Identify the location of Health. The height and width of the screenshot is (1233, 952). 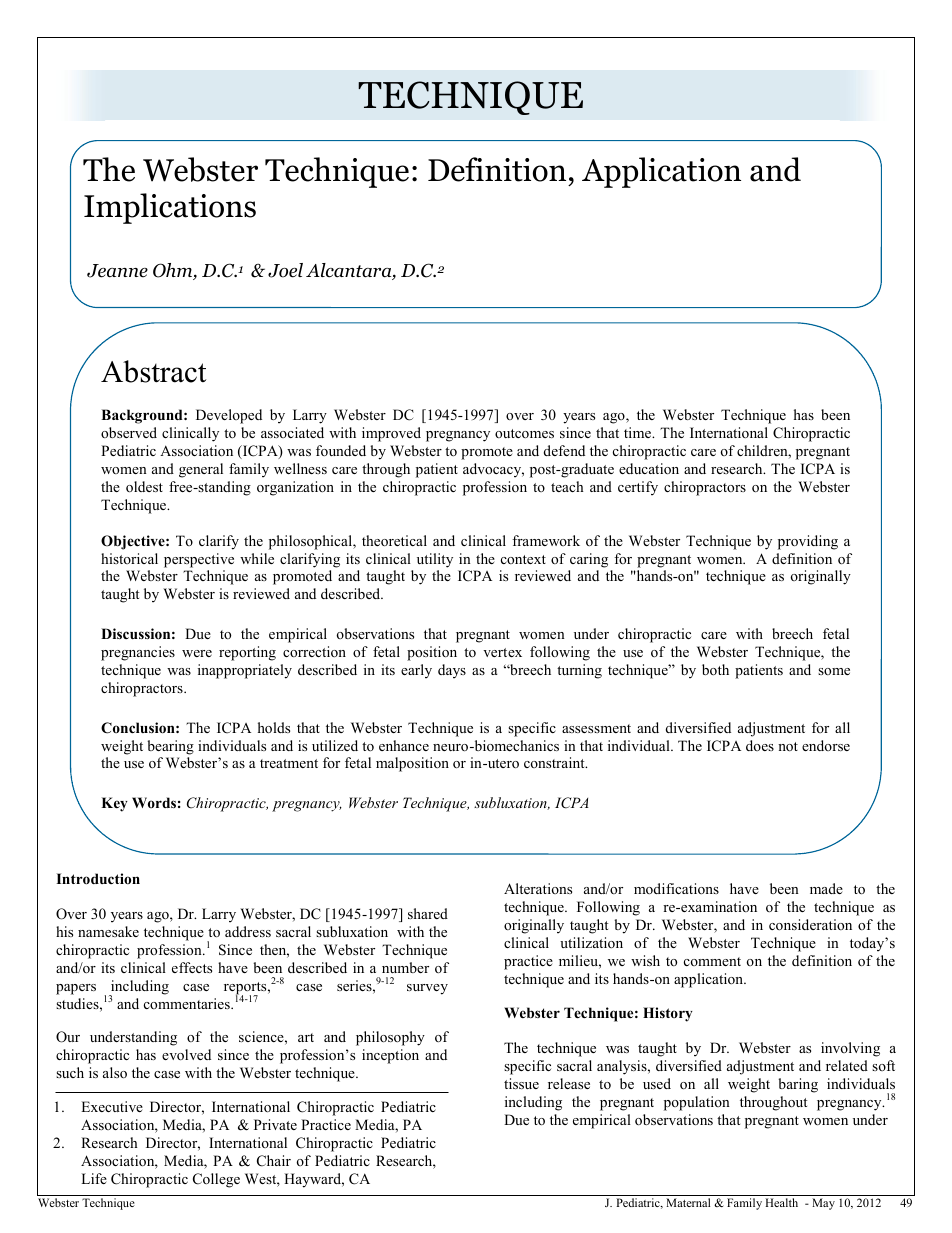
(781, 1202).
